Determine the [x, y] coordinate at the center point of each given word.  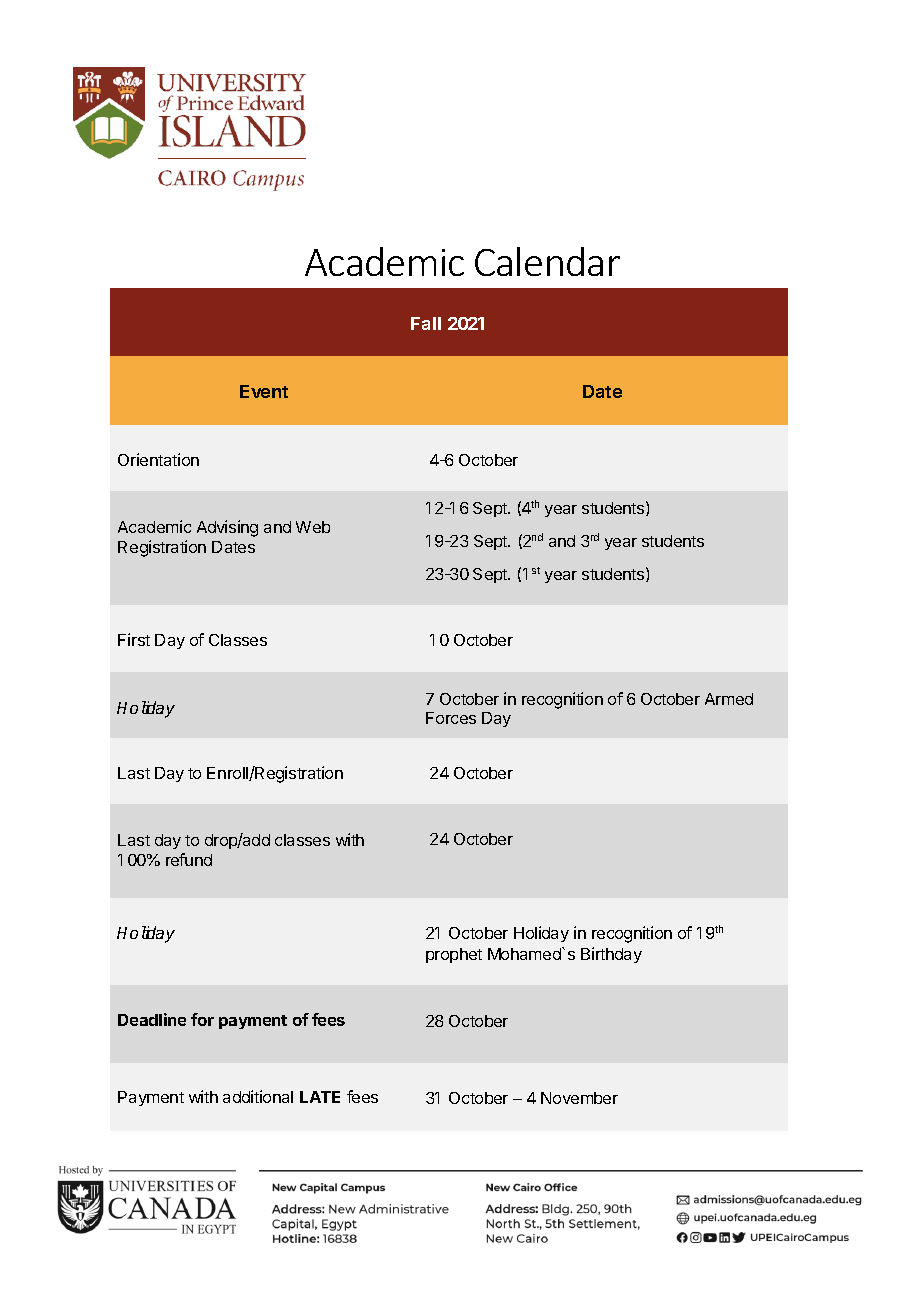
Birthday [611, 955]
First [134, 639]
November [579, 1098]
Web [313, 527]
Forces [451, 718]
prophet [454, 955]
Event [264, 391]
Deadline [152, 1019]
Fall [426, 323]
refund [189, 859]
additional [258, 1096]
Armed [729, 699]
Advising [227, 528]
